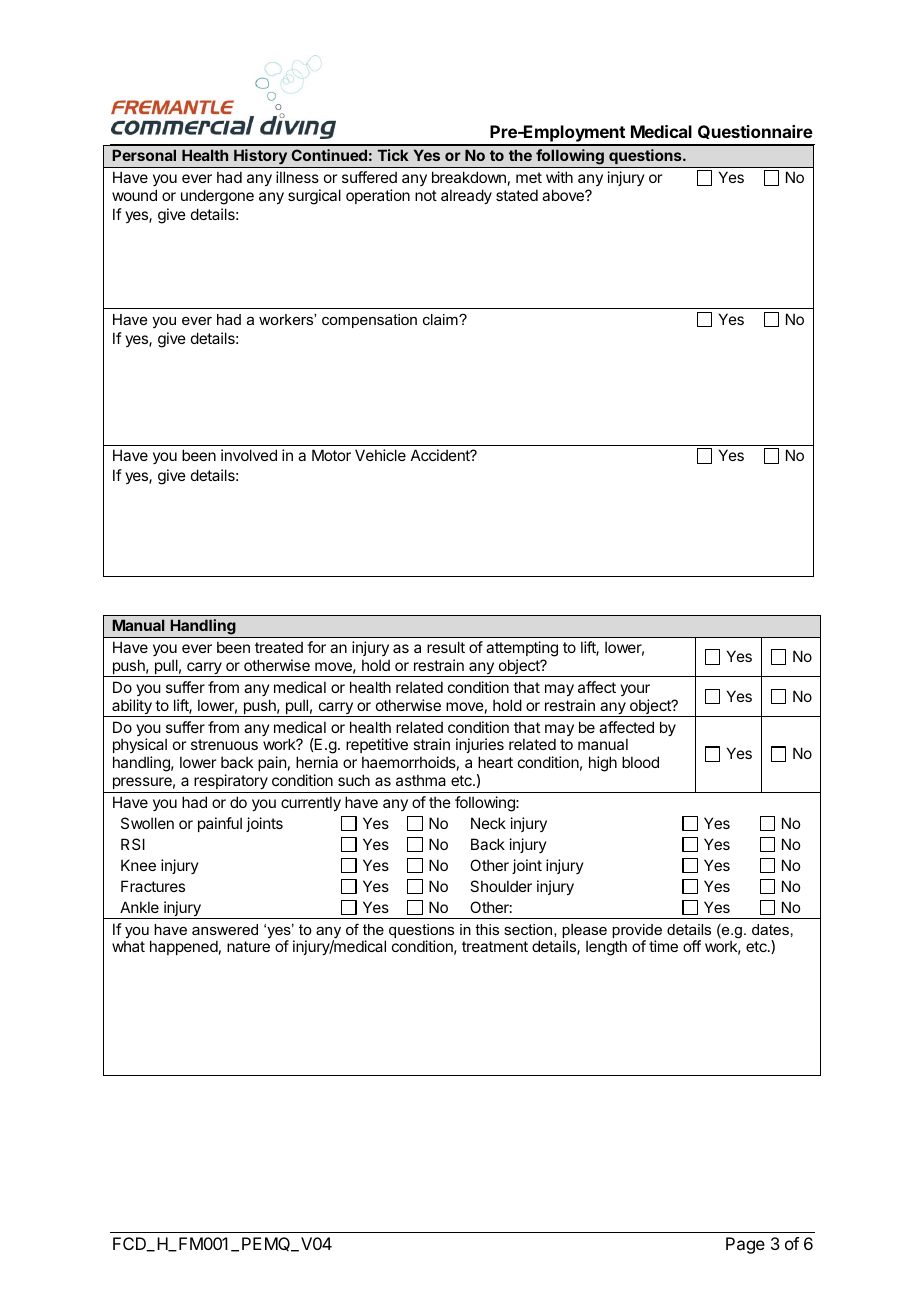  What do you see at coordinates (380, 455) in the page?
I see `Vehicle` at bounding box center [380, 455].
